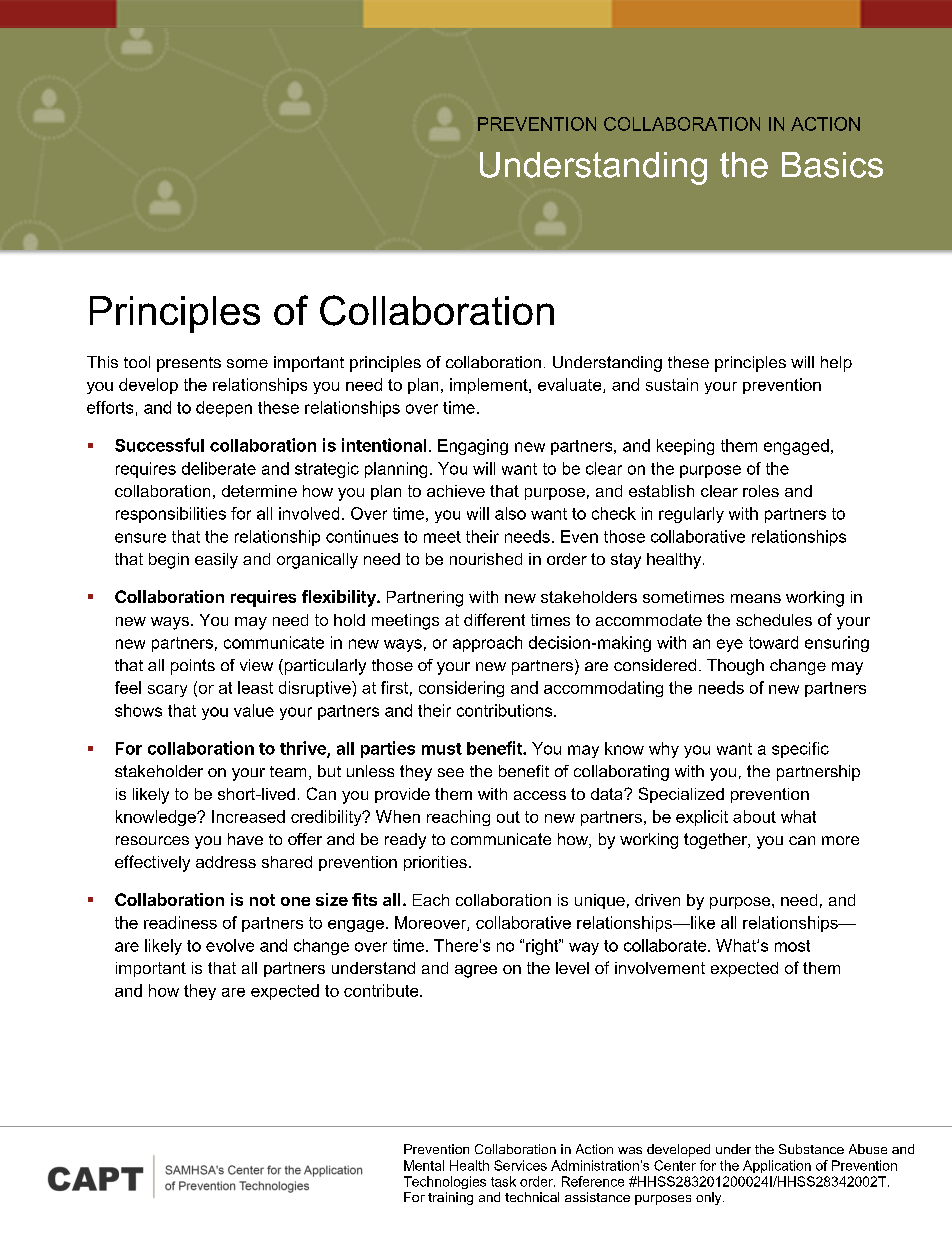  I want to click on Basics, so click(832, 165).
